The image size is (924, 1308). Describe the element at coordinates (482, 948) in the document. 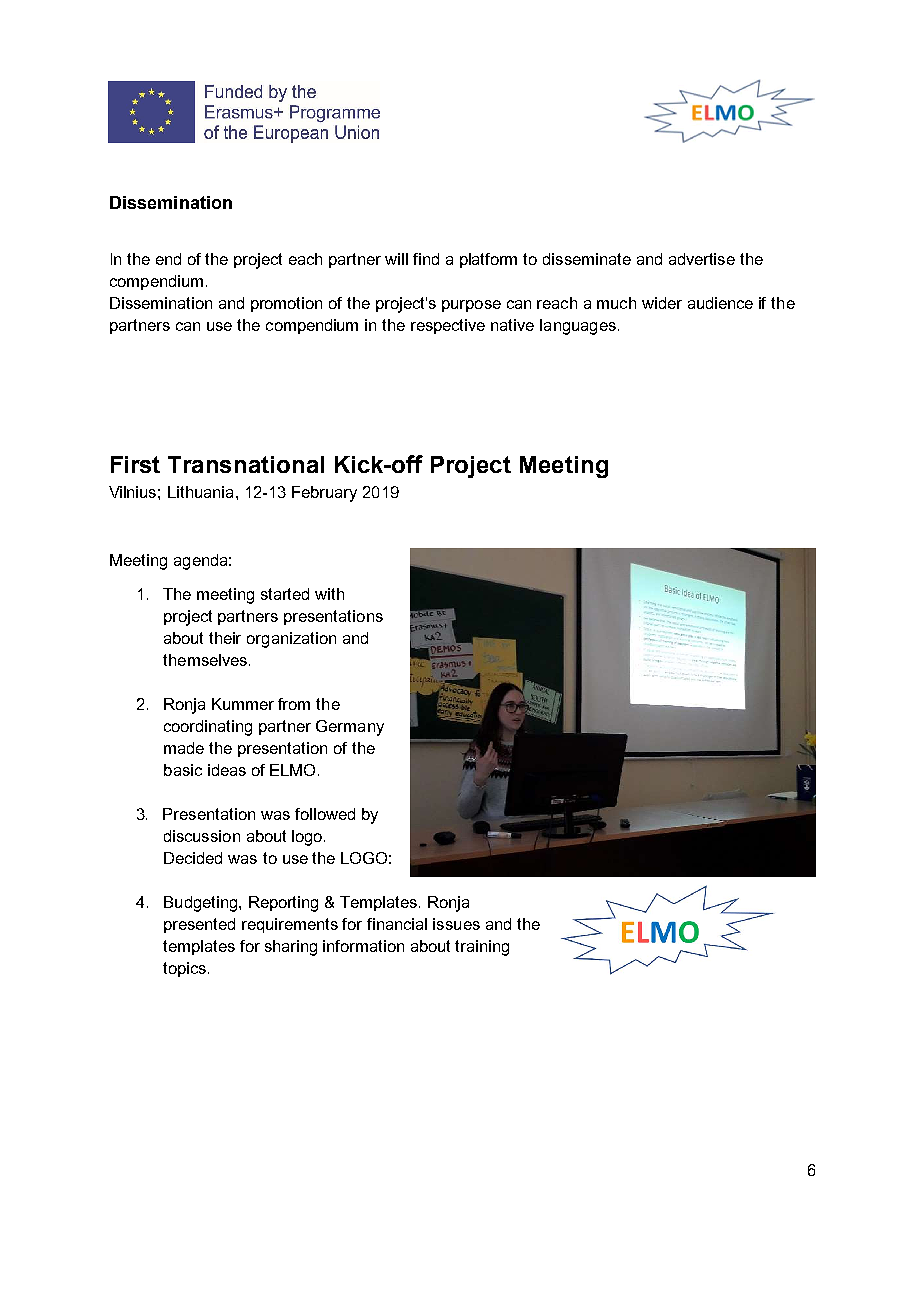

I see `training` at that location.
